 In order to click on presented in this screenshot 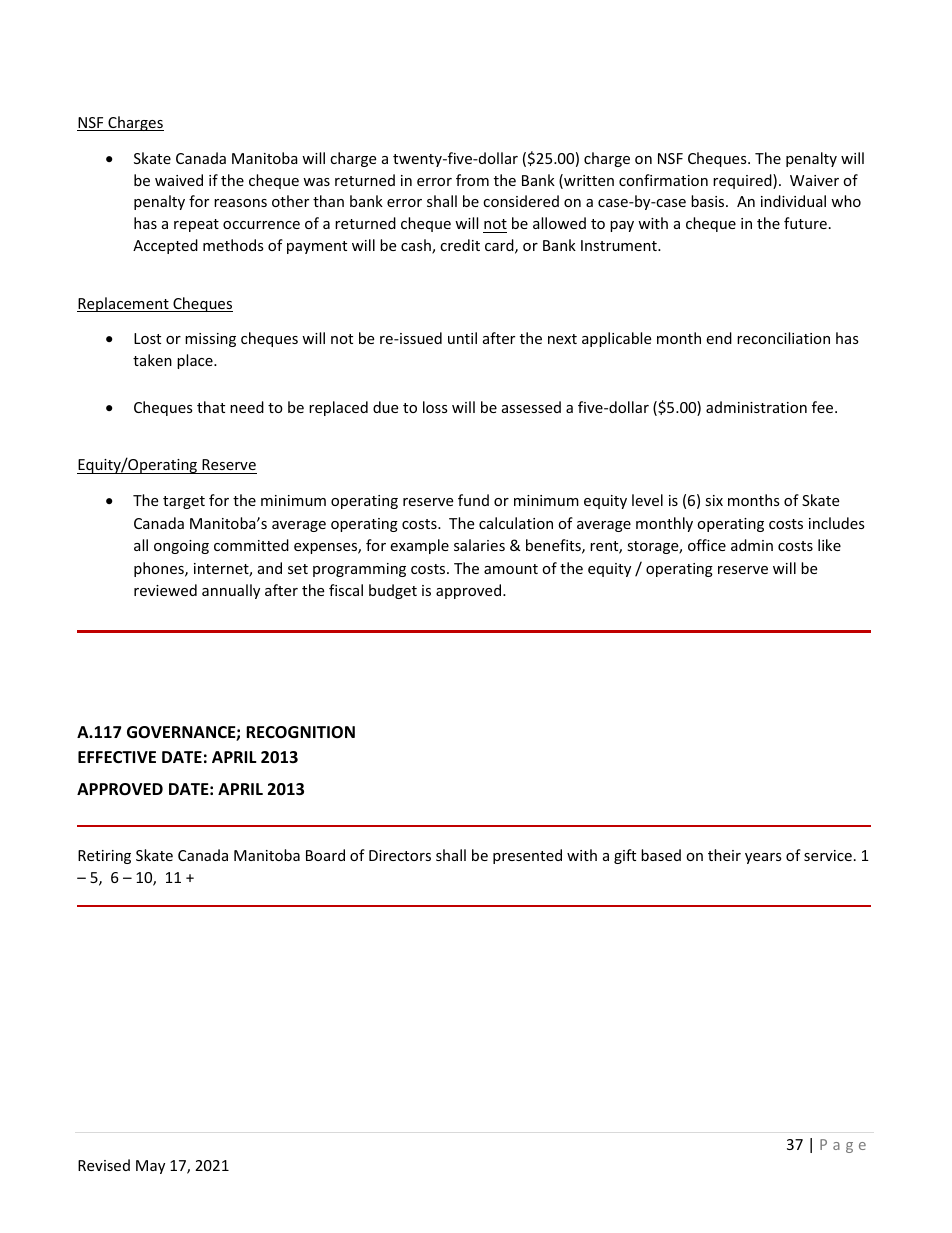, I will do `click(527, 856)`.
